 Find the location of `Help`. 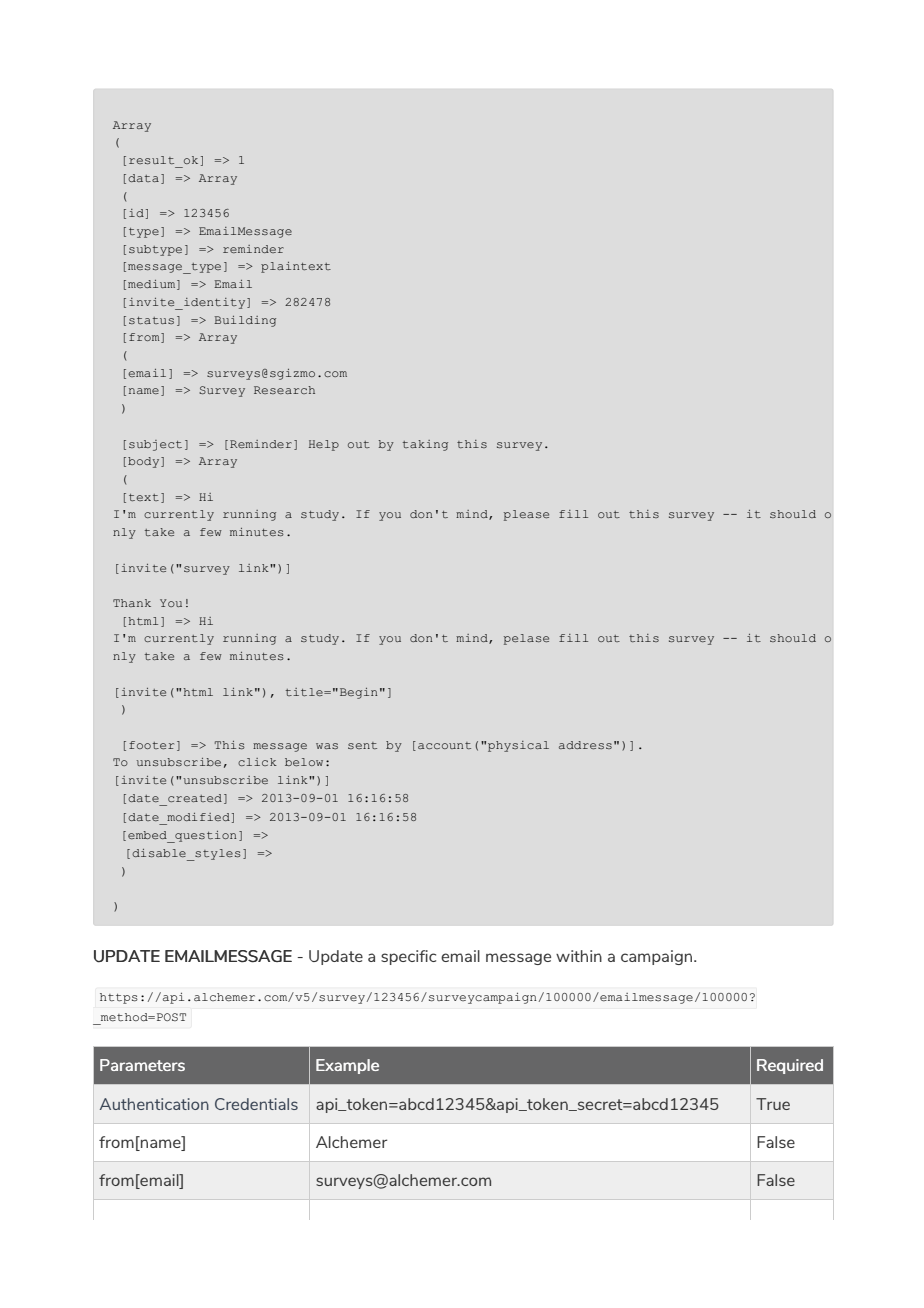

Help is located at coordinates (324, 445).
